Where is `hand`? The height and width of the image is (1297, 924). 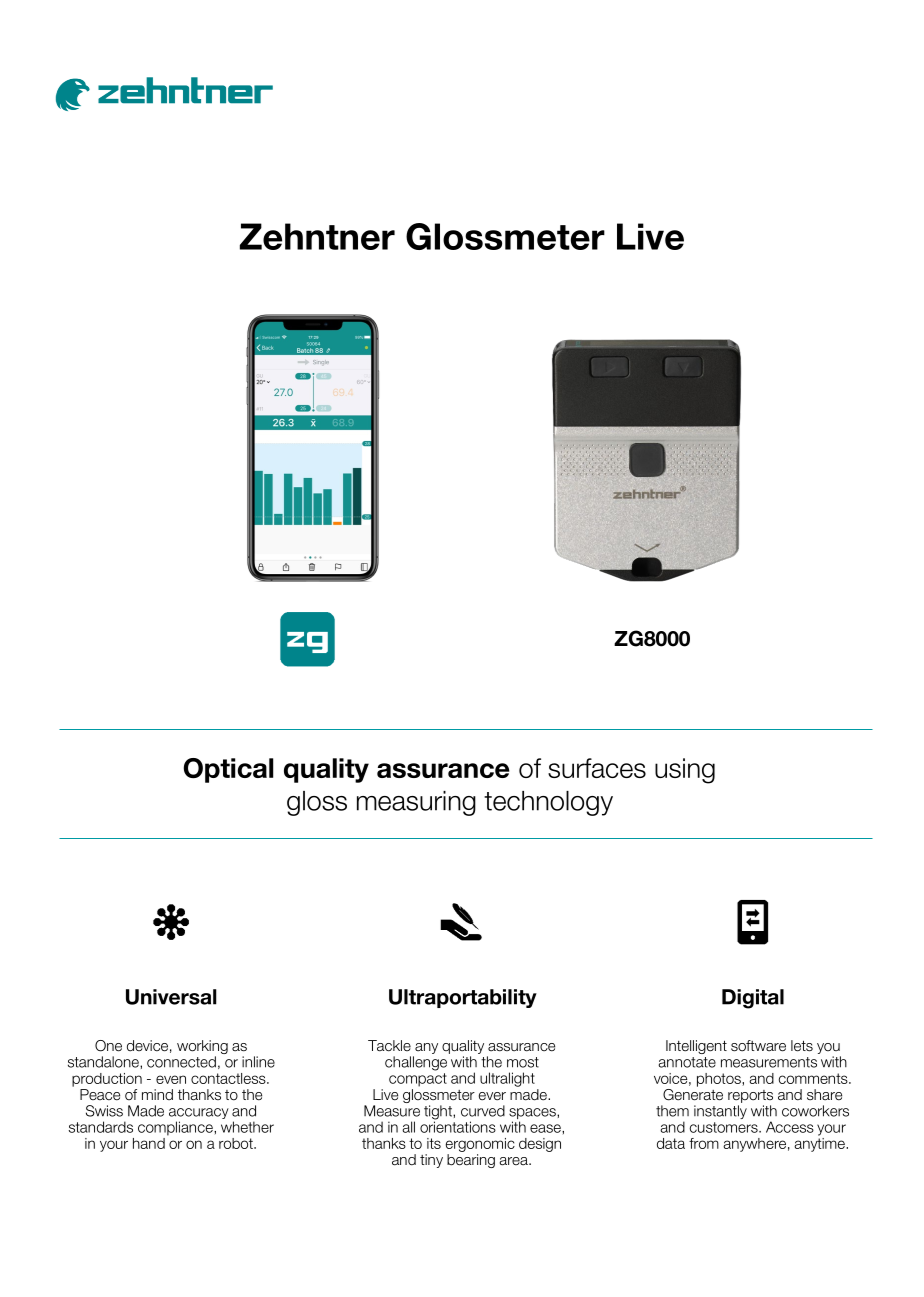
hand is located at coordinates (149, 1143).
